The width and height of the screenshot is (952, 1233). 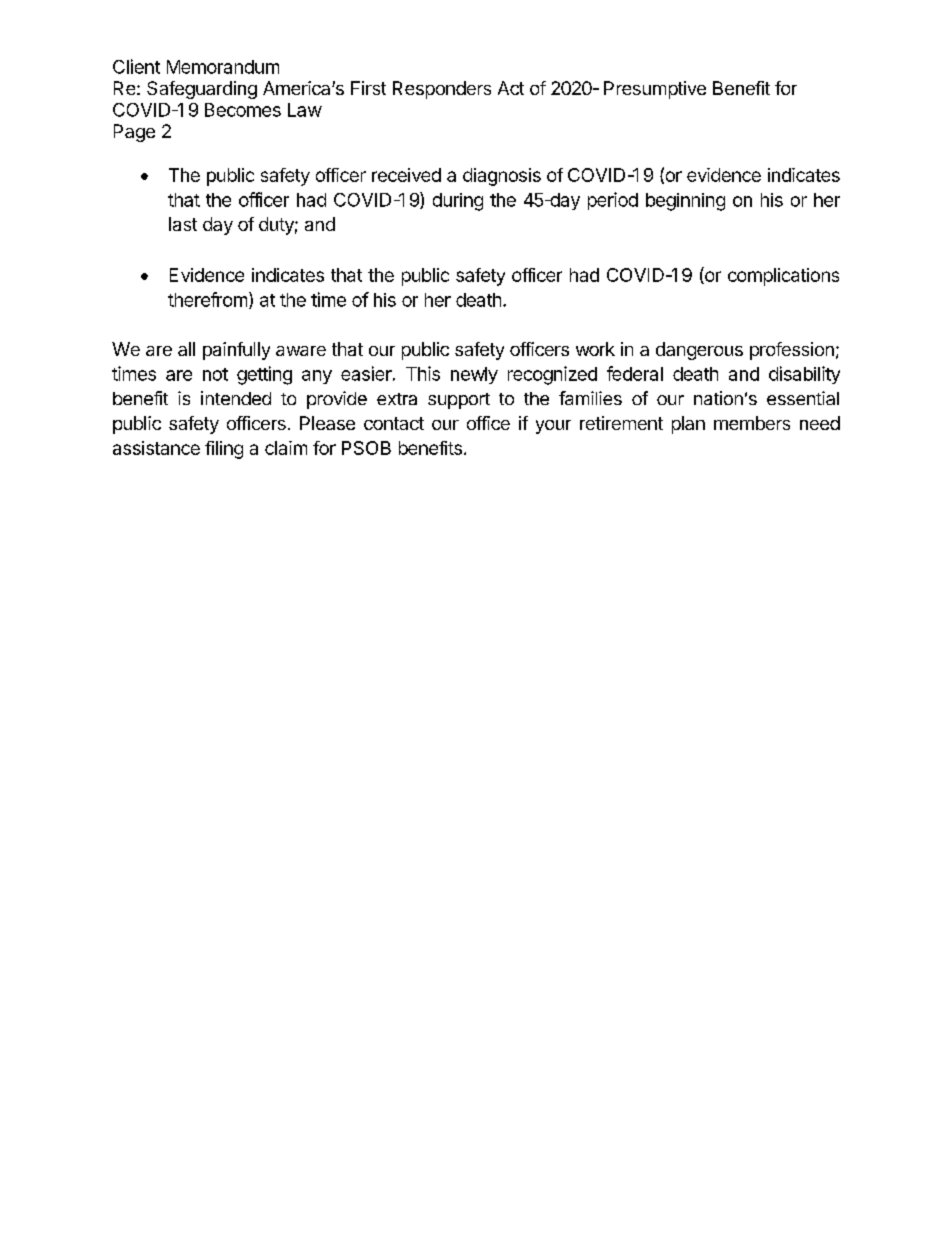 What do you see at coordinates (223, 67) in the screenshot?
I see `Memorandum` at bounding box center [223, 67].
